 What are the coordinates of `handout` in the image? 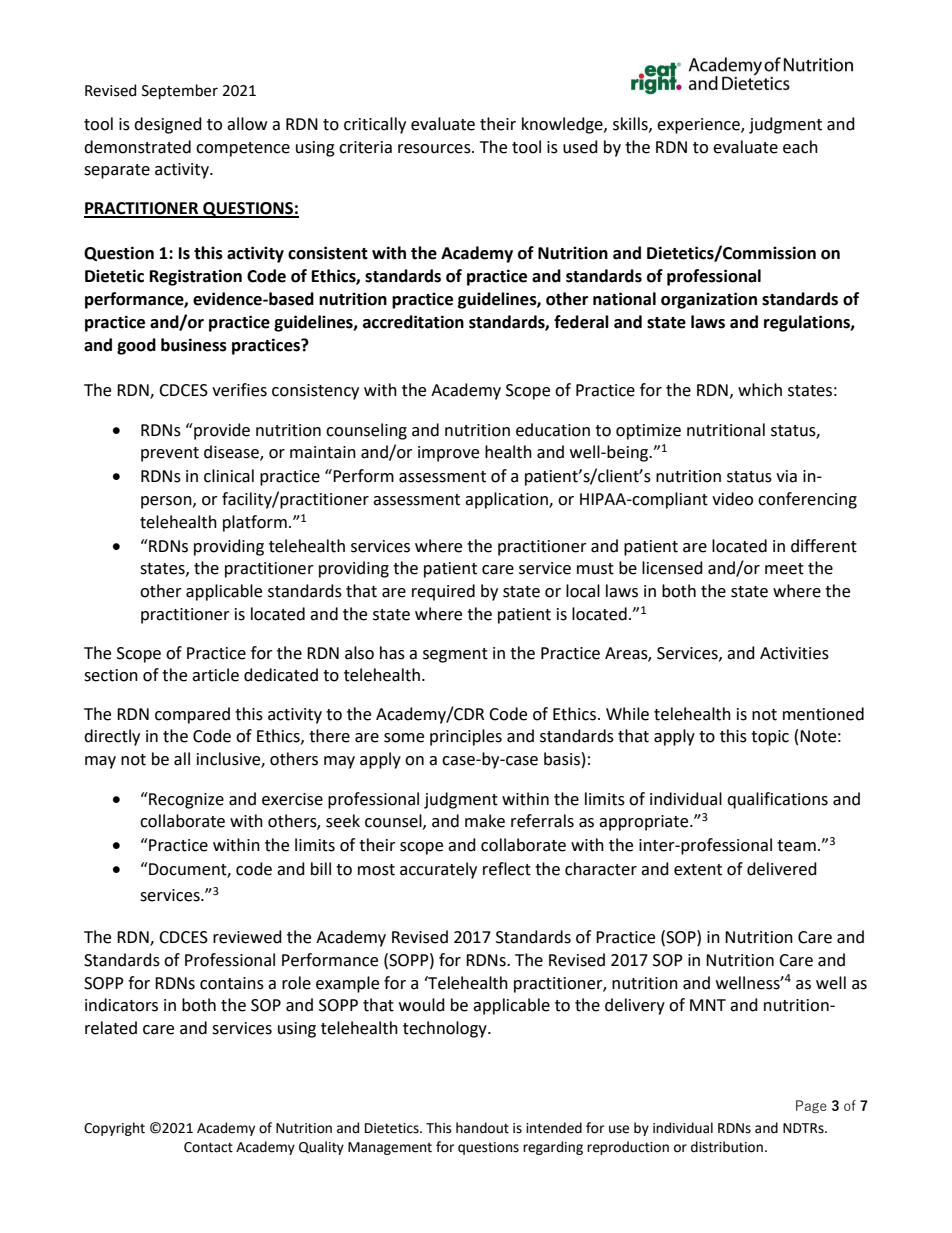 It's located at (482, 1128).
